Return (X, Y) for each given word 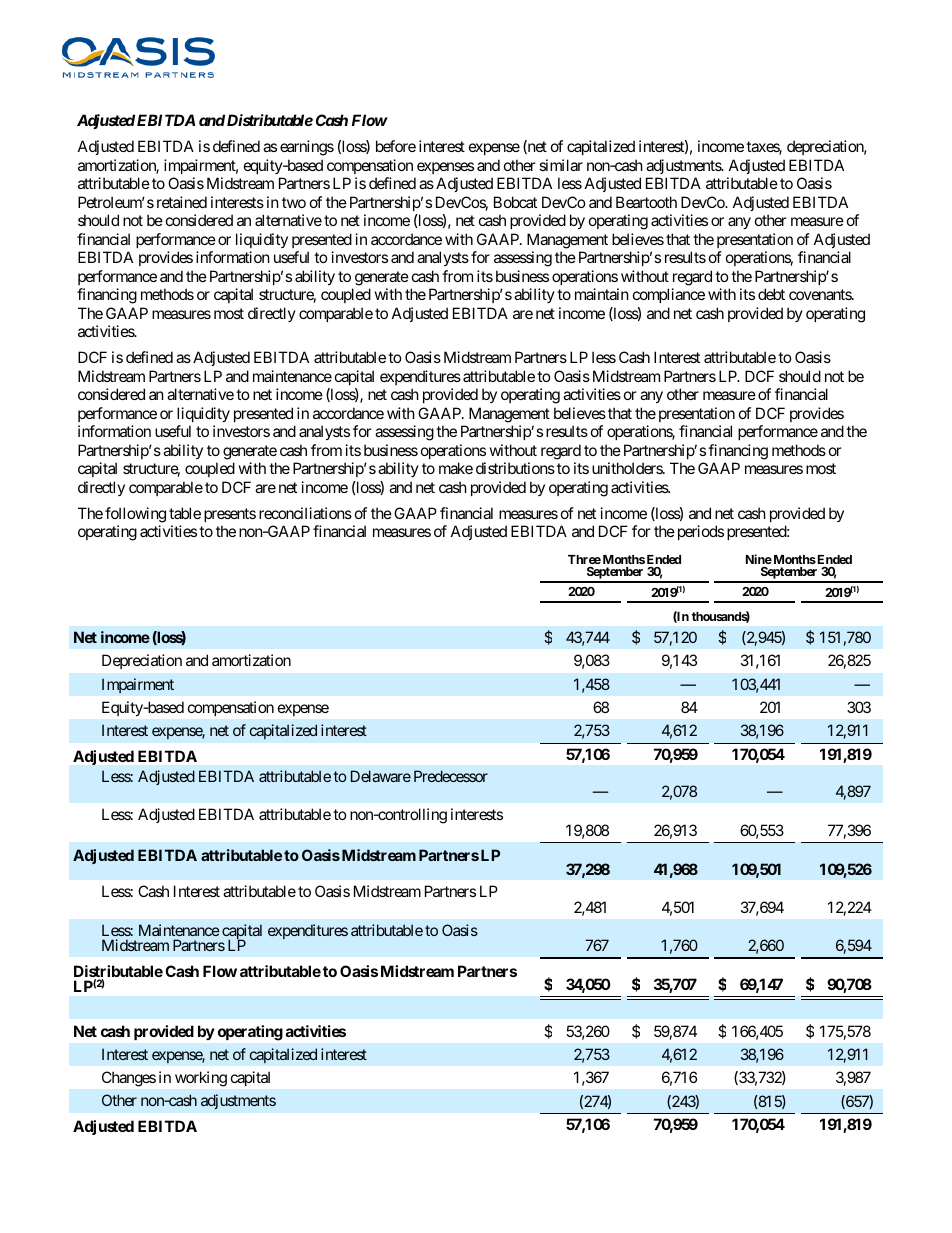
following (135, 515)
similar (561, 165)
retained (182, 202)
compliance (669, 295)
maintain (602, 294)
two (294, 202)
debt (771, 294)
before (396, 146)
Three (584, 559)
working (201, 1079)
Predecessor (451, 776)
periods (699, 532)
